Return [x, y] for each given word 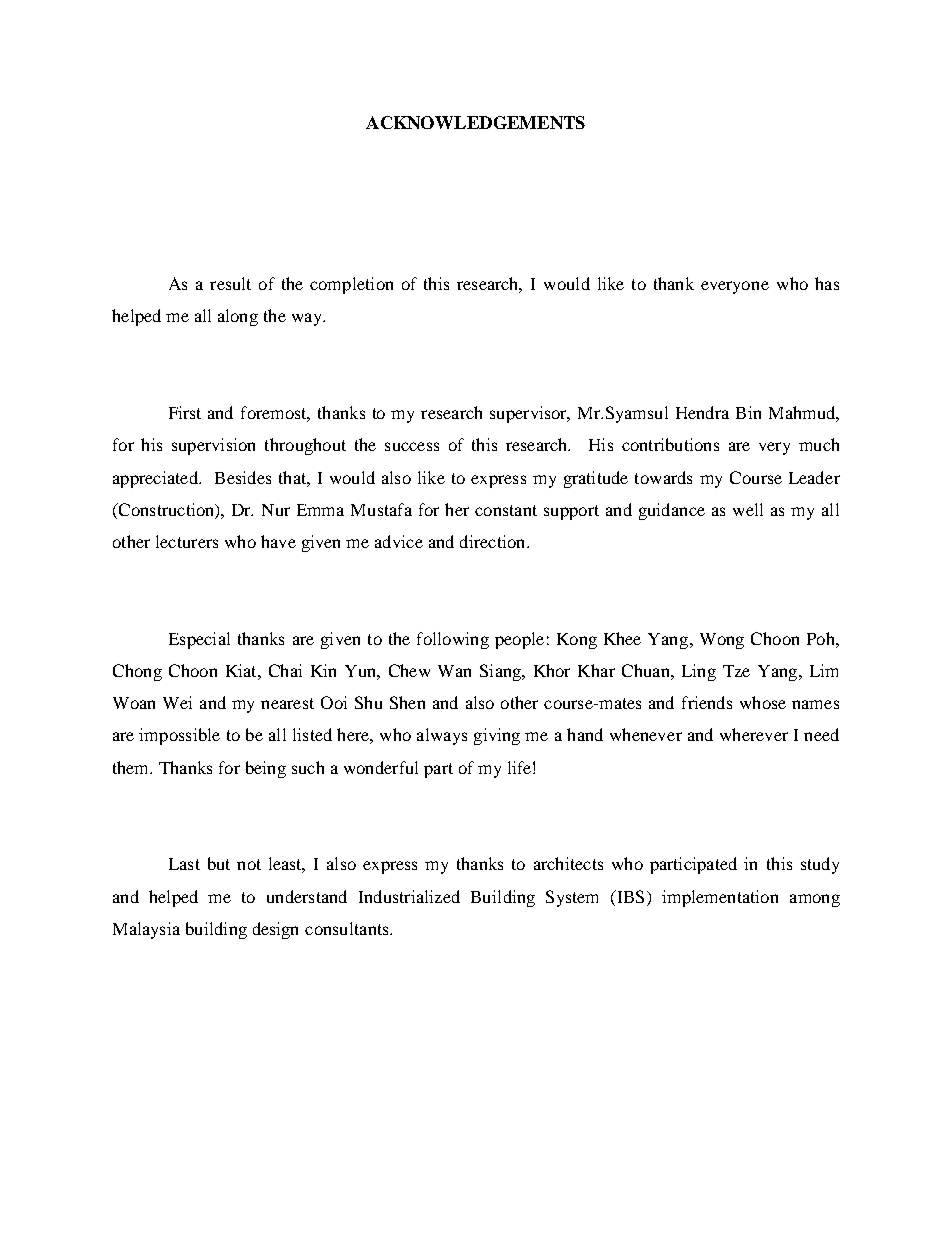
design [275, 930]
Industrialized [409, 896]
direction [494, 541]
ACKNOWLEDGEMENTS [475, 122]
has [827, 283]
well [748, 509]
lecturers [187, 541]
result [230, 283]
